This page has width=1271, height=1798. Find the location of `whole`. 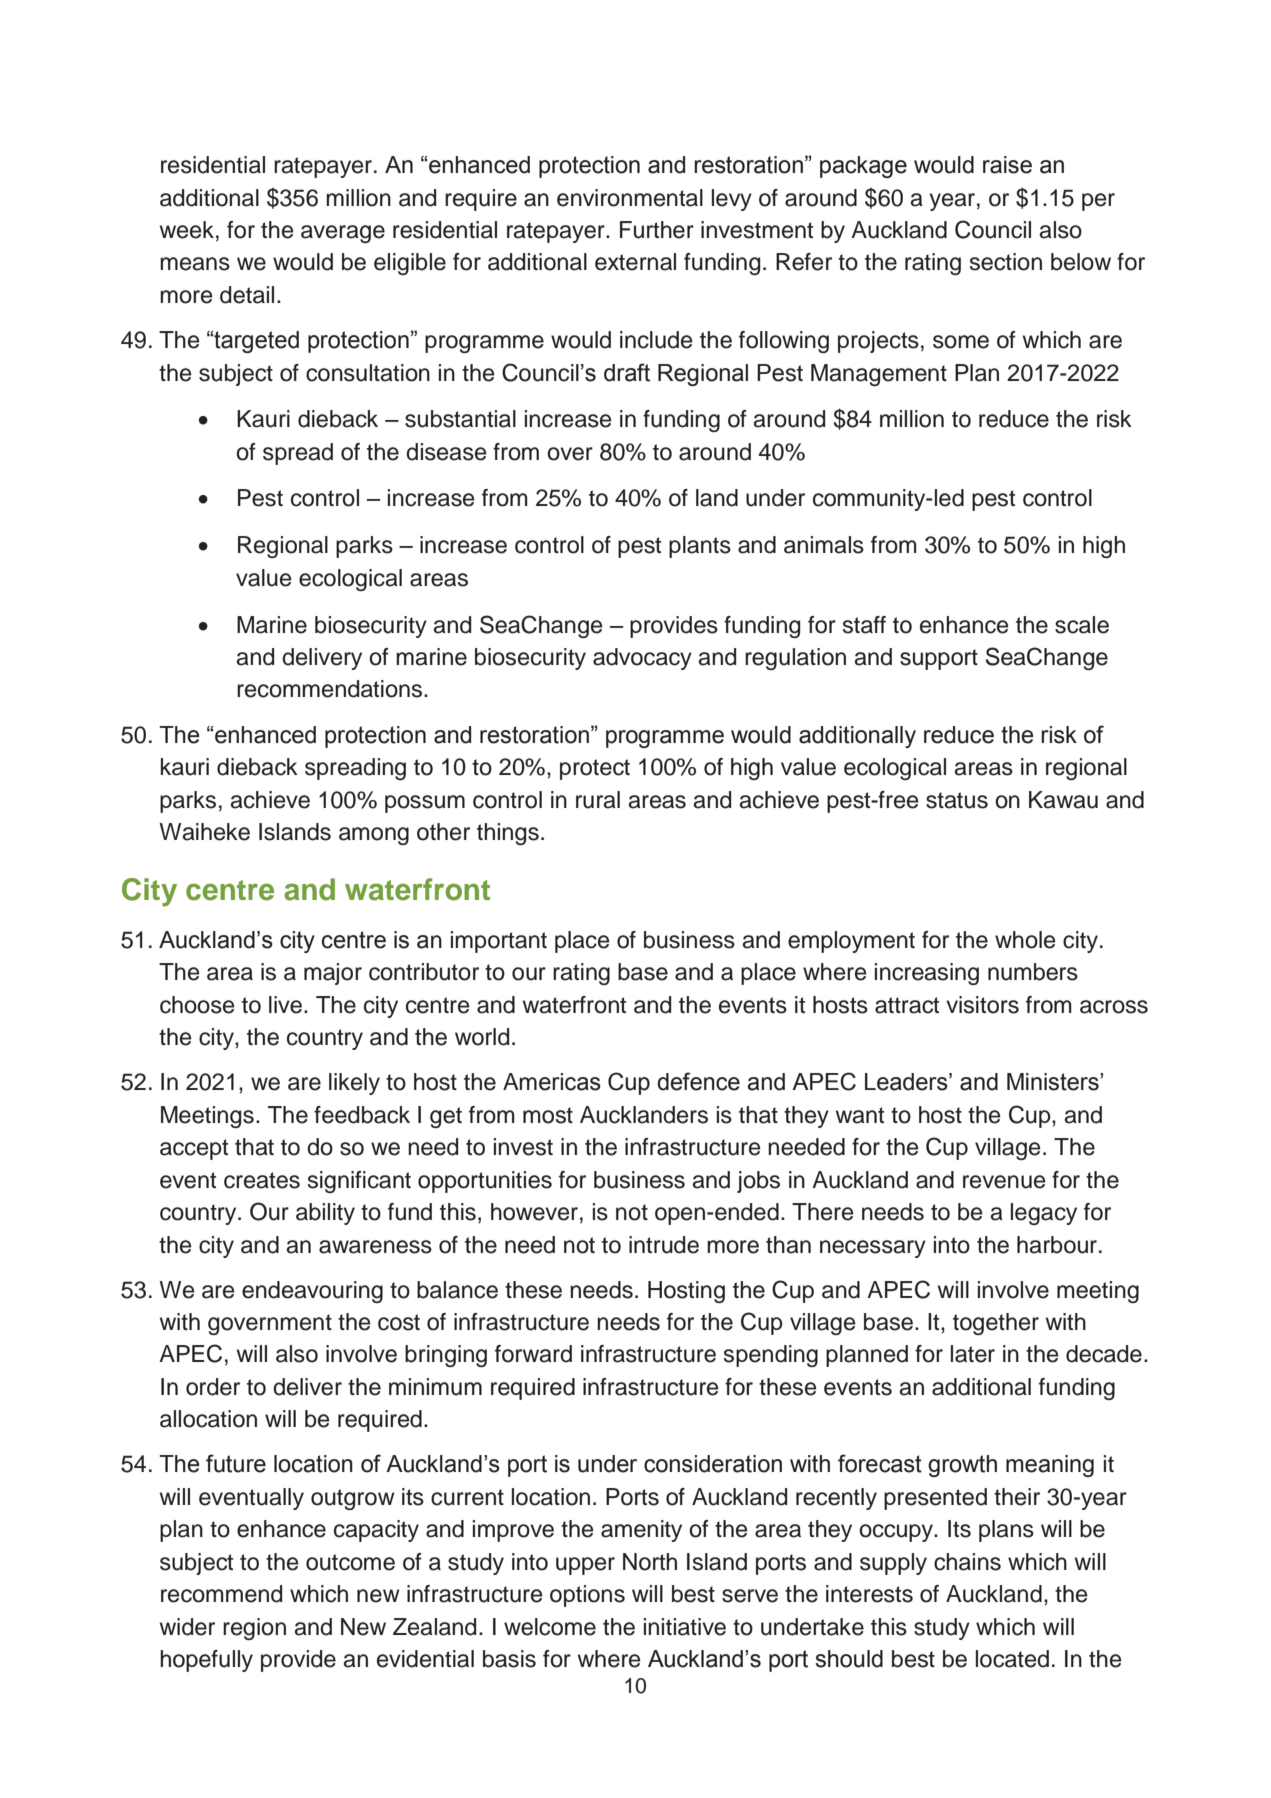

whole is located at coordinates (1025, 940).
